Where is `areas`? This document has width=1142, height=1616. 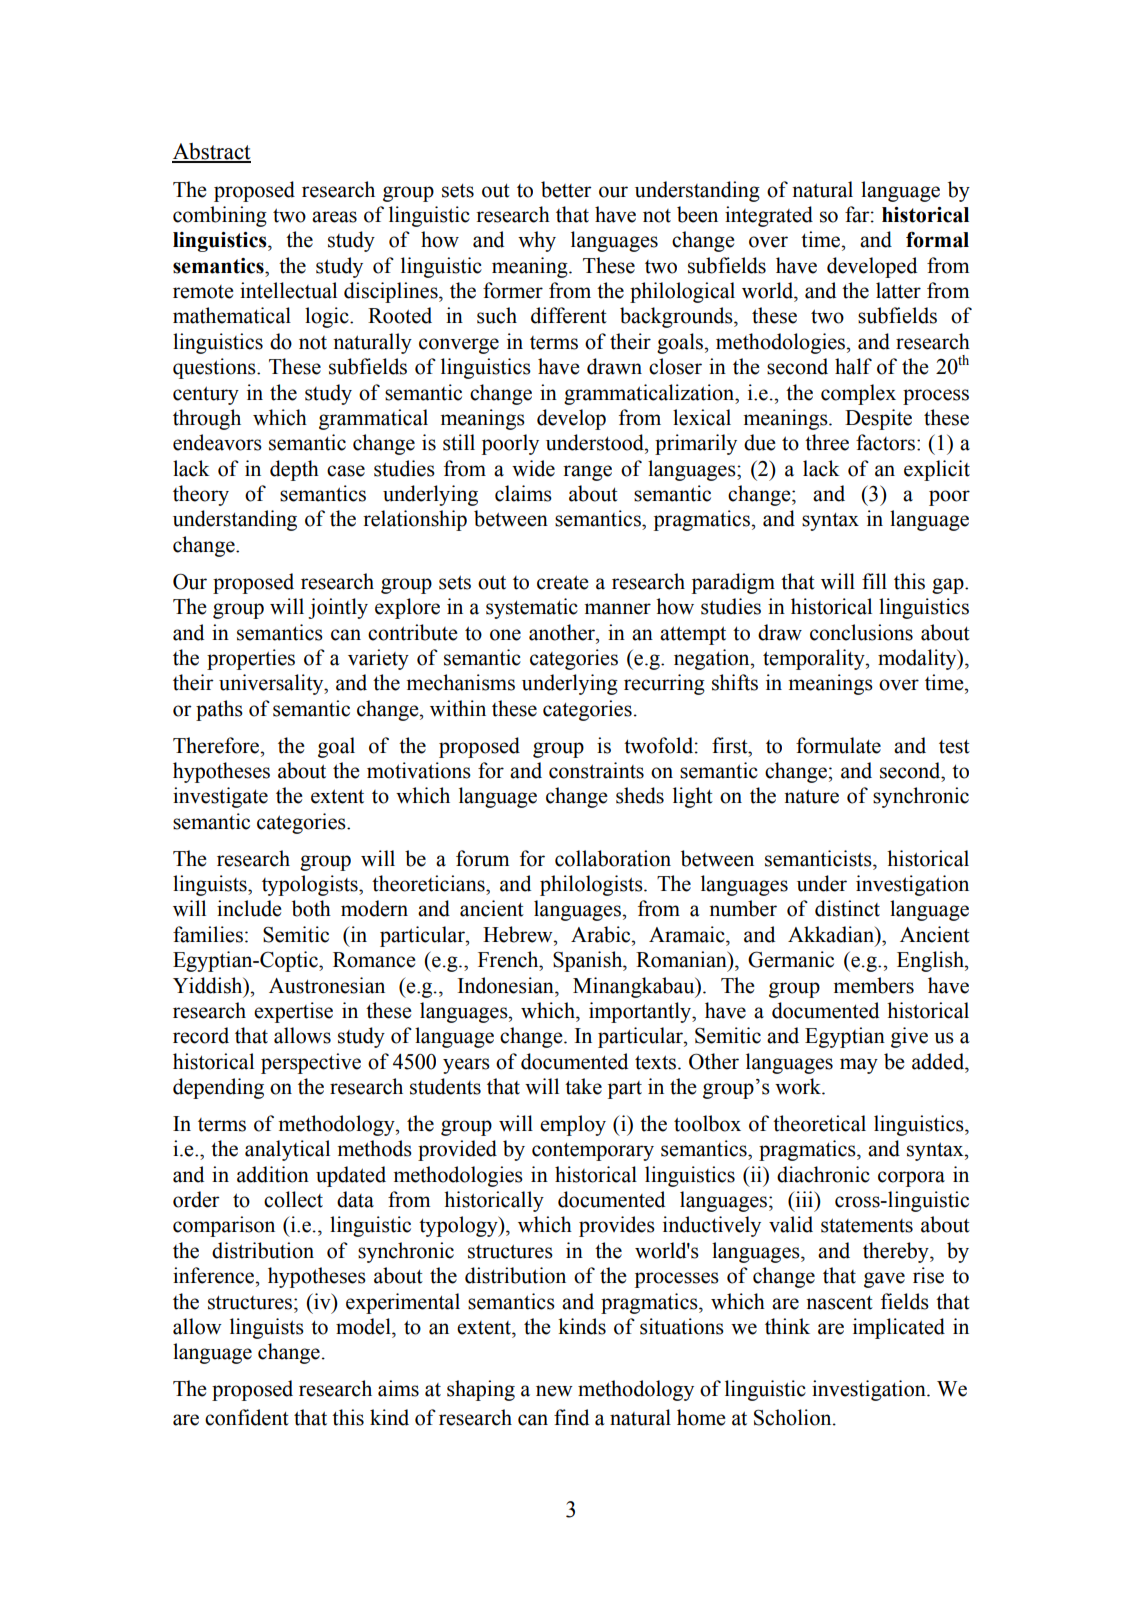
areas is located at coordinates (334, 217).
